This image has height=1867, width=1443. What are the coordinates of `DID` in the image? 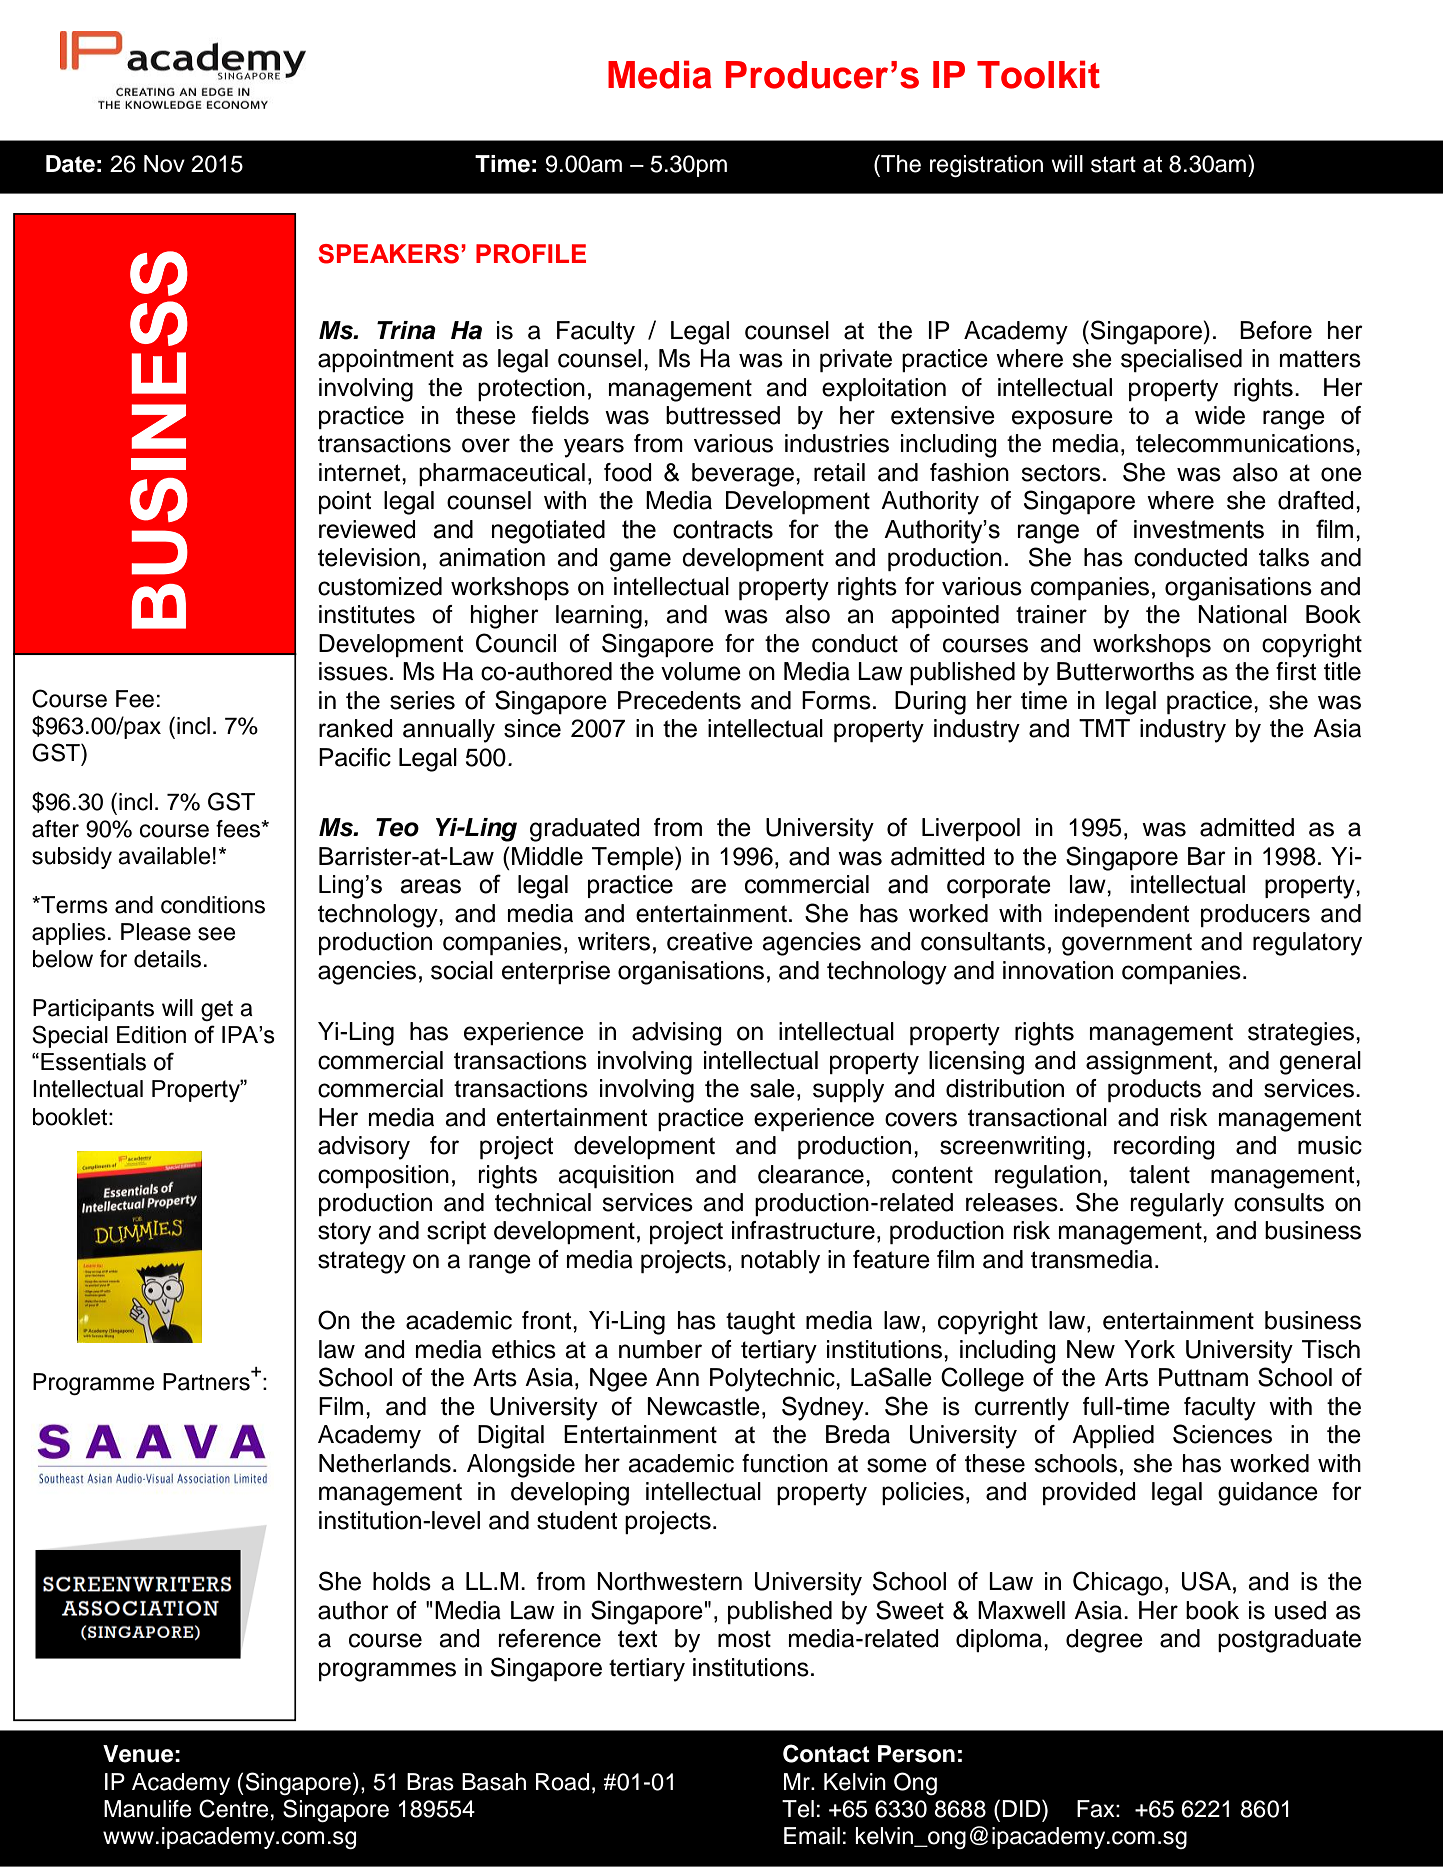 It's located at (1022, 1808).
